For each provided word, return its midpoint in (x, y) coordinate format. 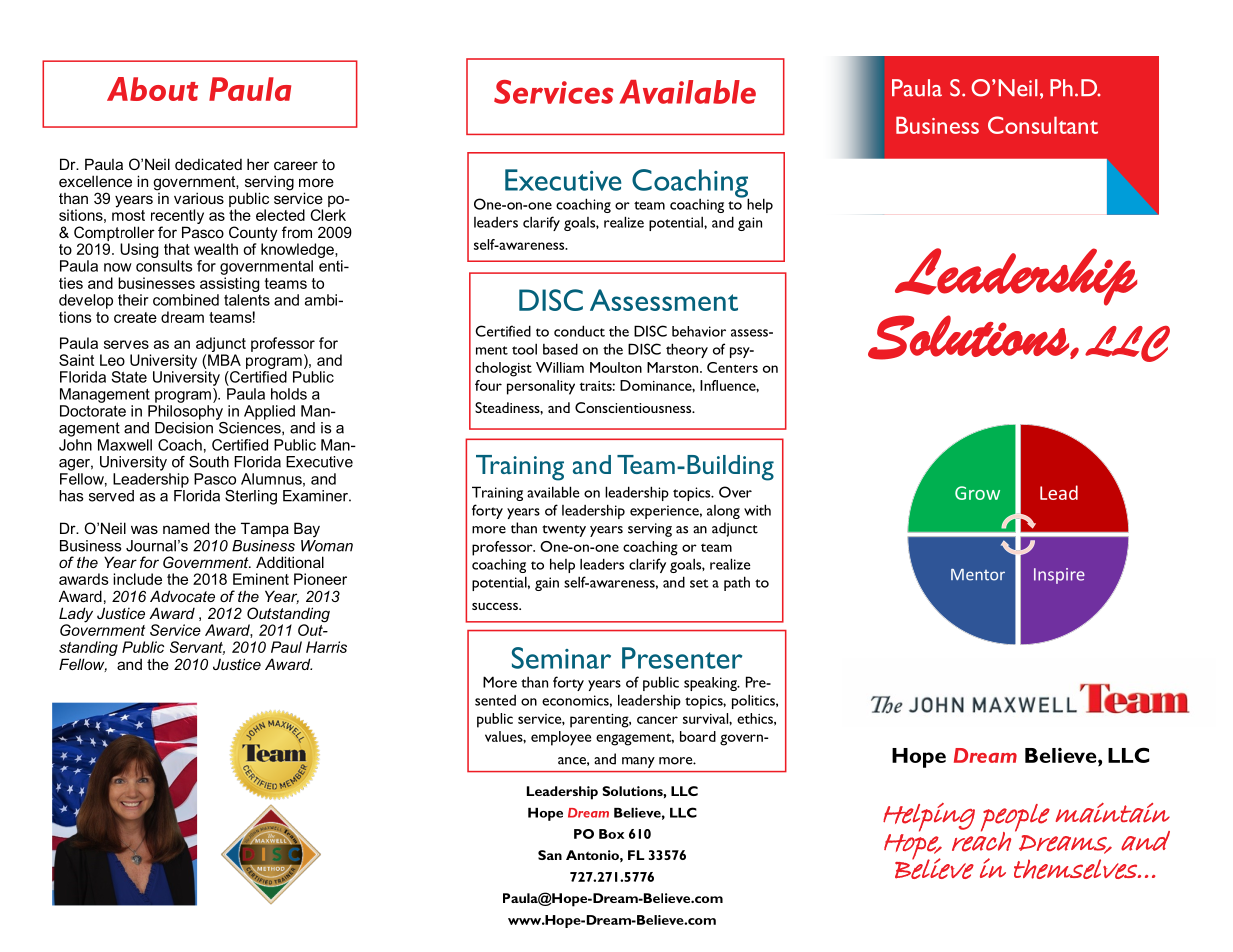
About (152, 89)
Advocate (182, 596)
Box (611, 834)
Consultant (1043, 125)
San (550, 855)
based (560, 349)
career (296, 165)
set (699, 583)
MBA (224, 360)
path (737, 583)
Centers (732, 367)
